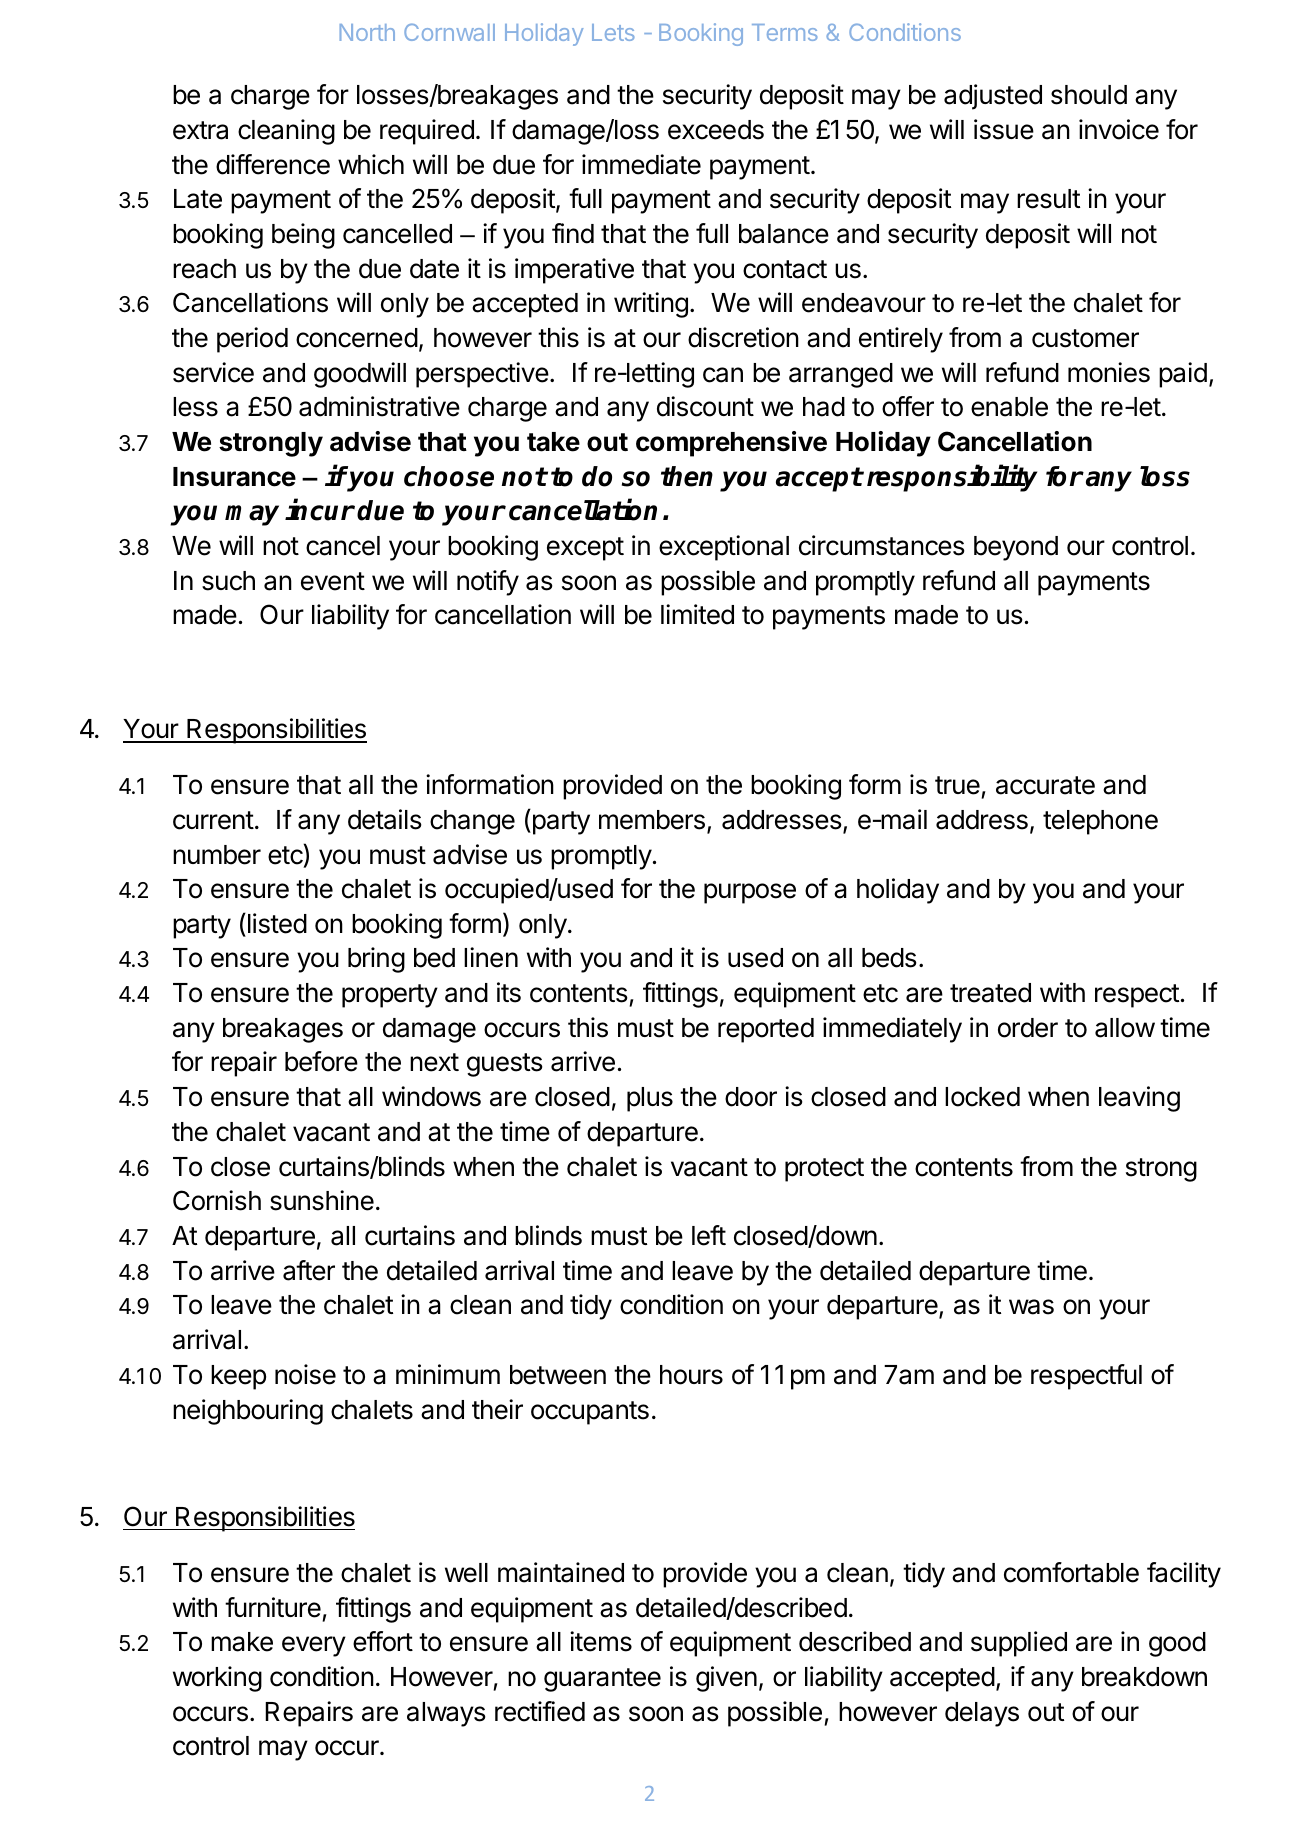 The image size is (1301, 1839). I want to click on exceeds, so click(716, 130).
